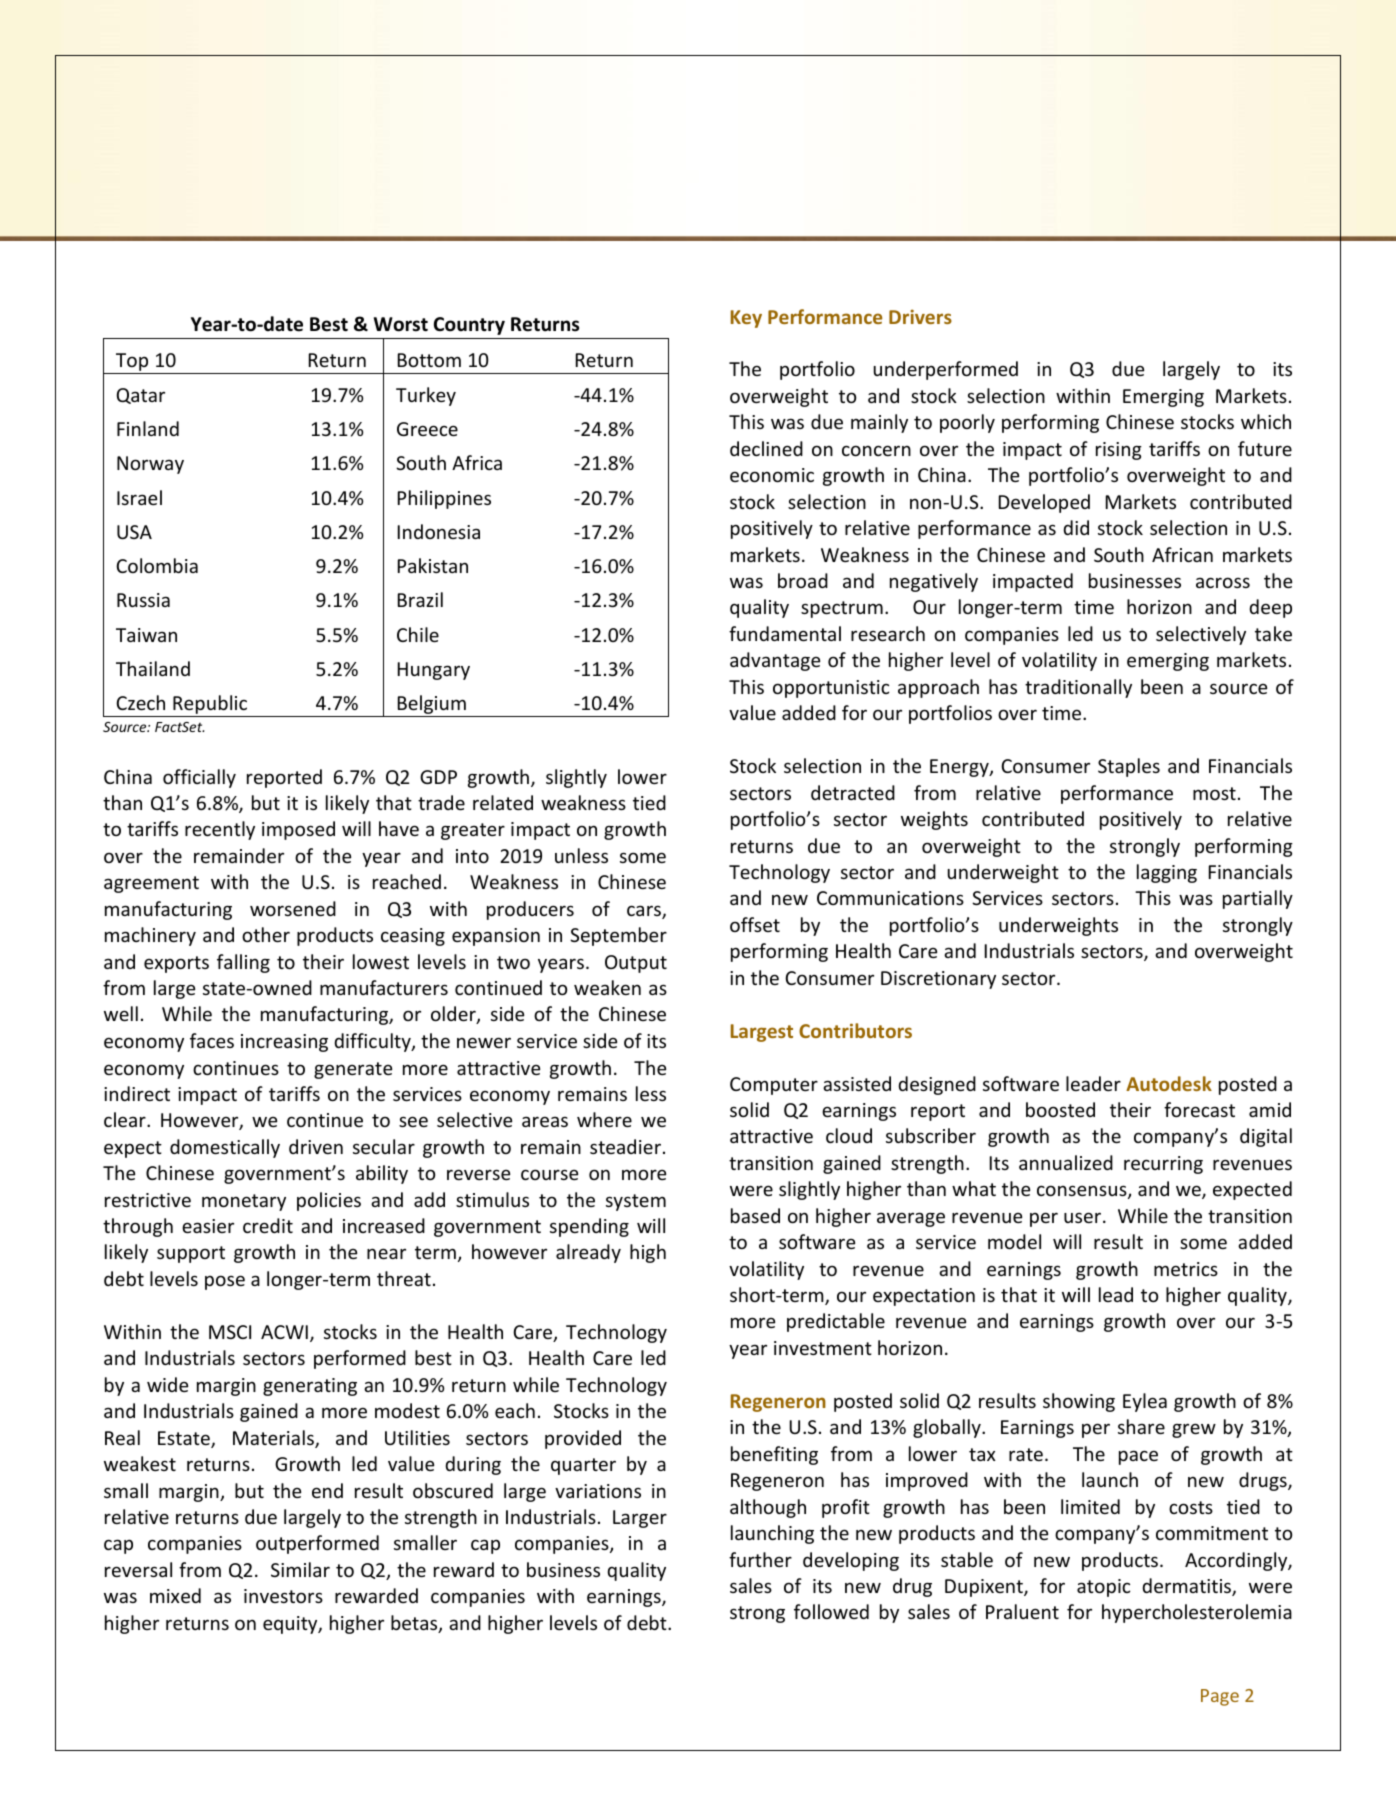 The height and width of the screenshot is (1806, 1396). Describe the element at coordinates (755, 1215) in the screenshot. I see `based` at that location.
